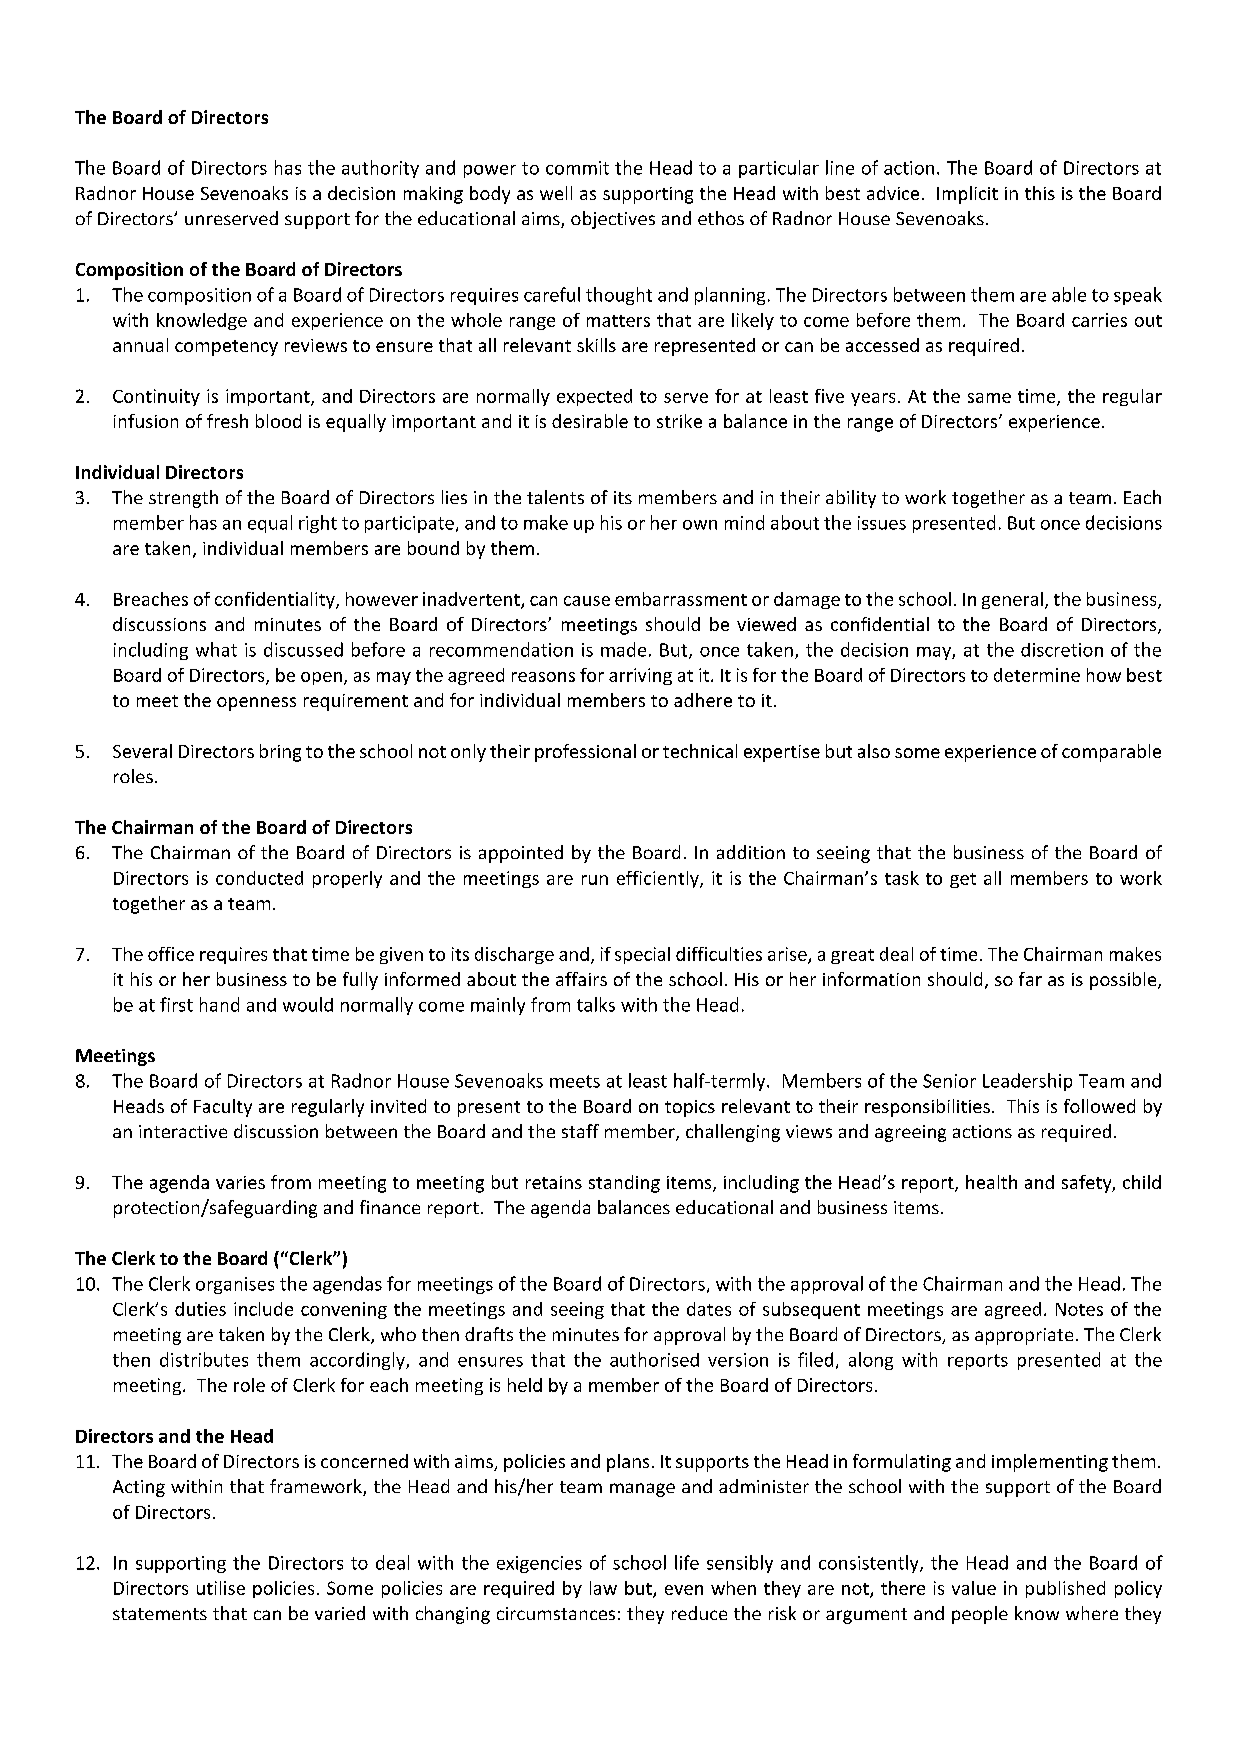 The image size is (1237, 1749). I want to click on objectives, so click(613, 220).
